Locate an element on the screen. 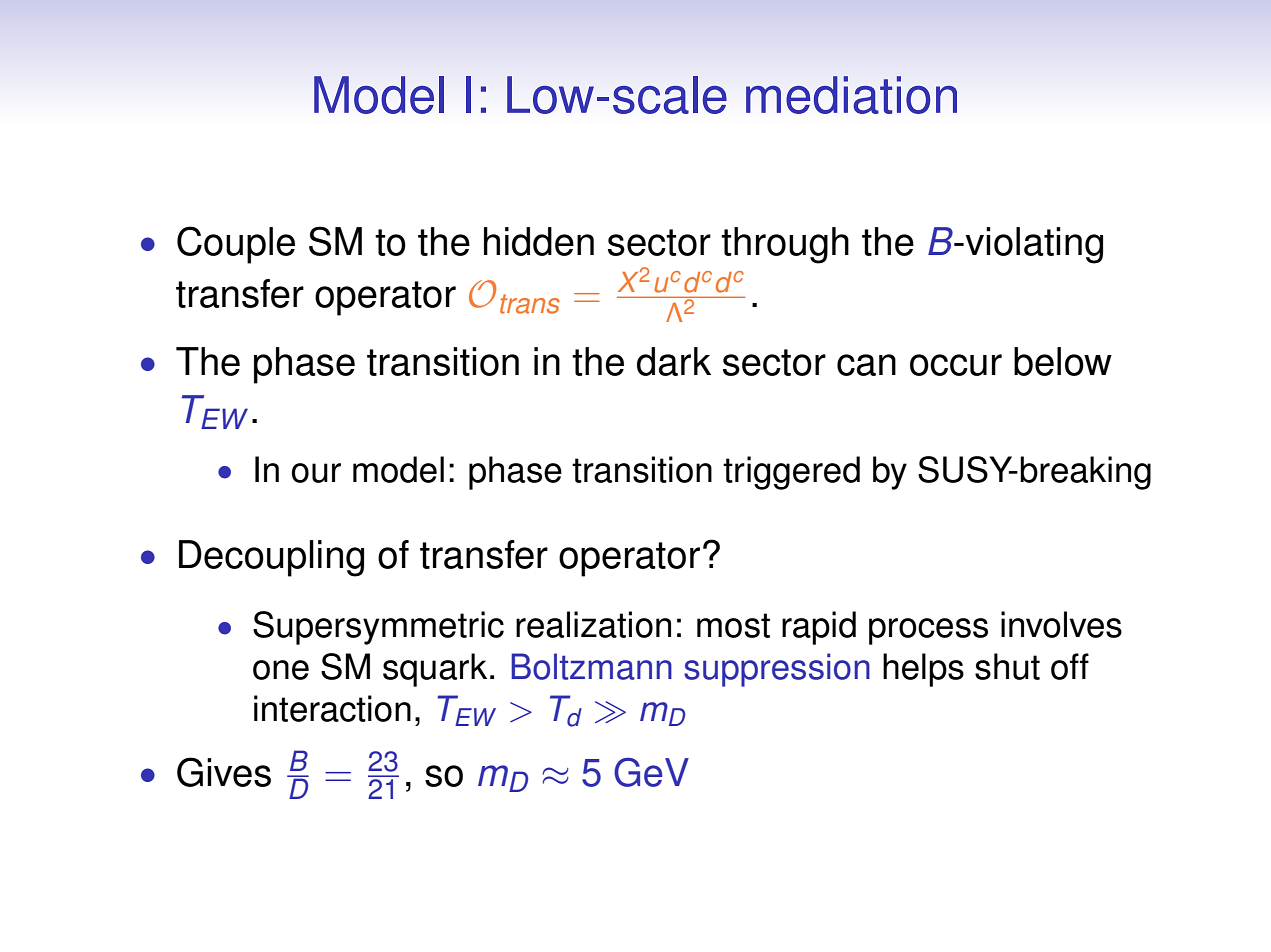 The height and width of the screenshot is (952, 1271). triggered is located at coordinates (791, 473).
